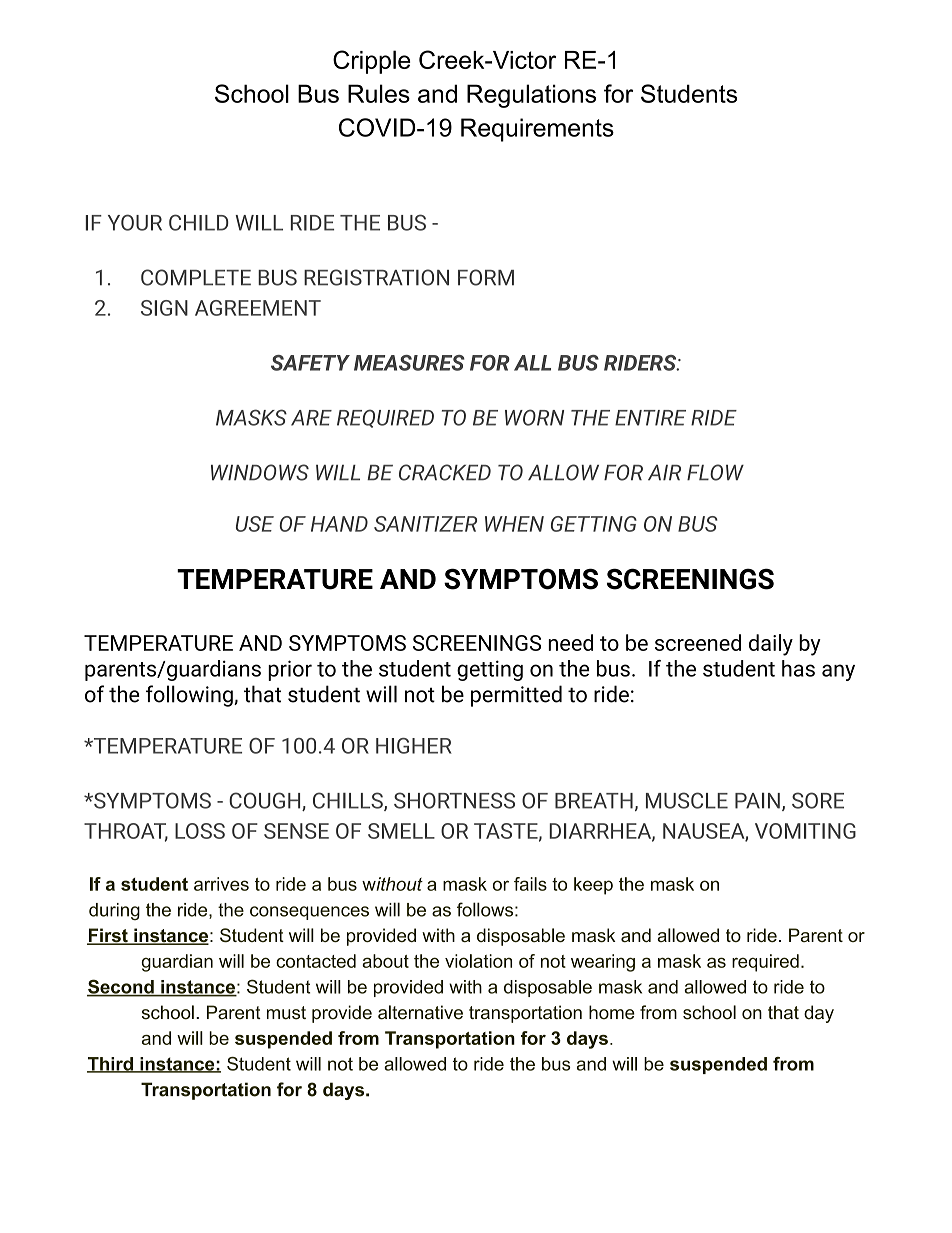 The height and width of the page is (1233, 952). Describe the element at coordinates (612, 1012) in the page. I see `home` at that location.
